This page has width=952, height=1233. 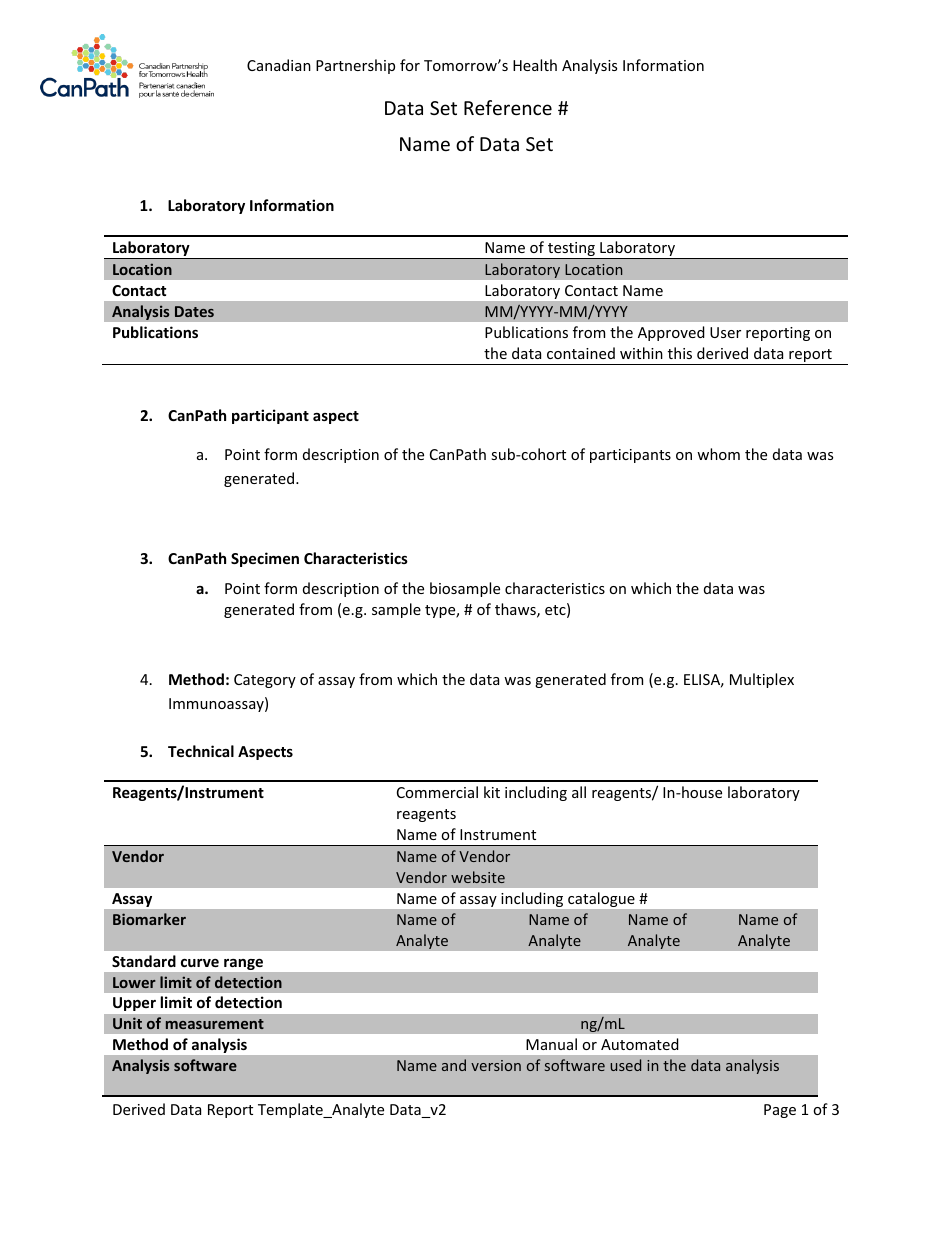 I want to click on whom, so click(x=718, y=454).
